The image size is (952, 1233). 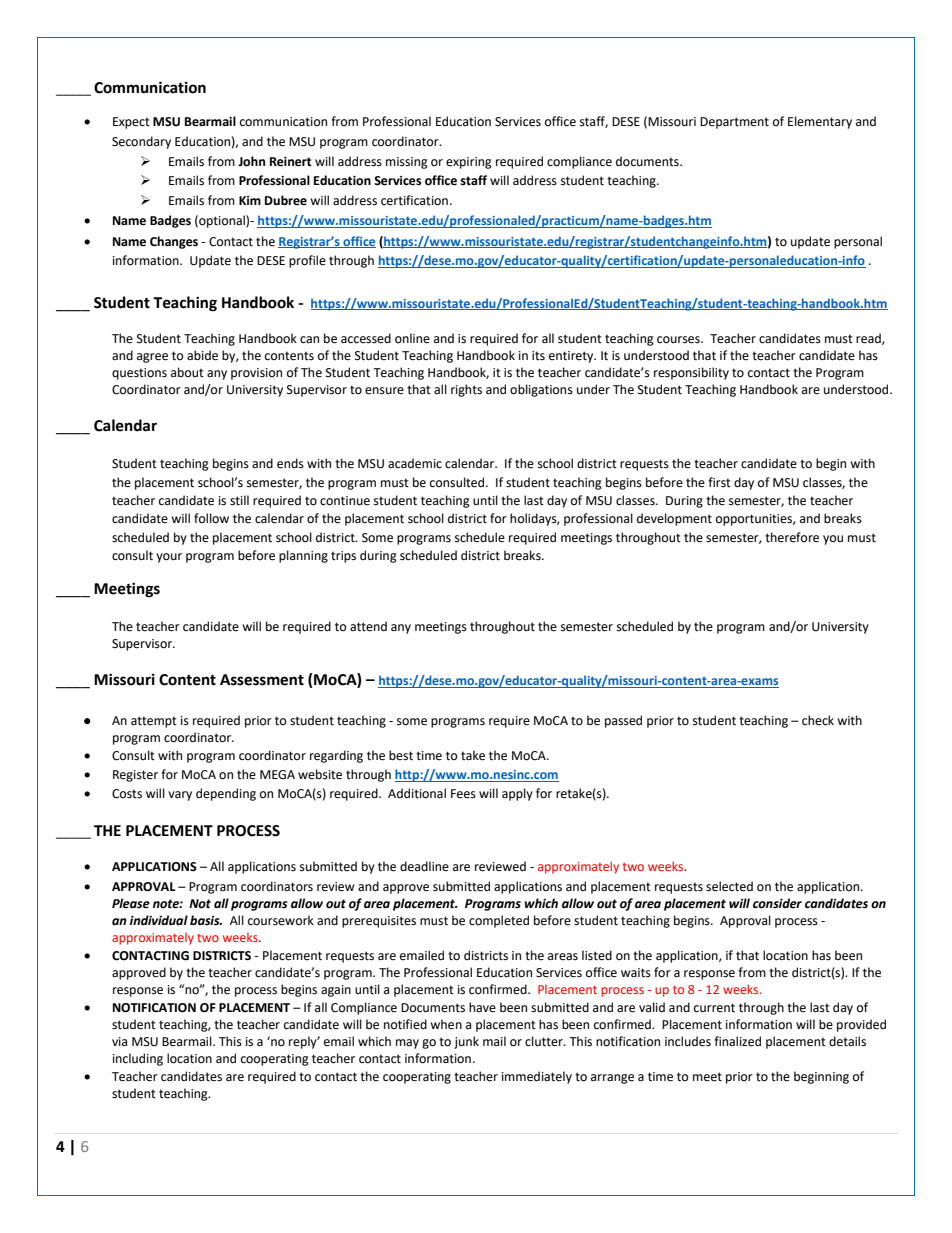 What do you see at coordinates (734, 123) in the screenshot?
I see `Department` at bounding box center [734, 123].
